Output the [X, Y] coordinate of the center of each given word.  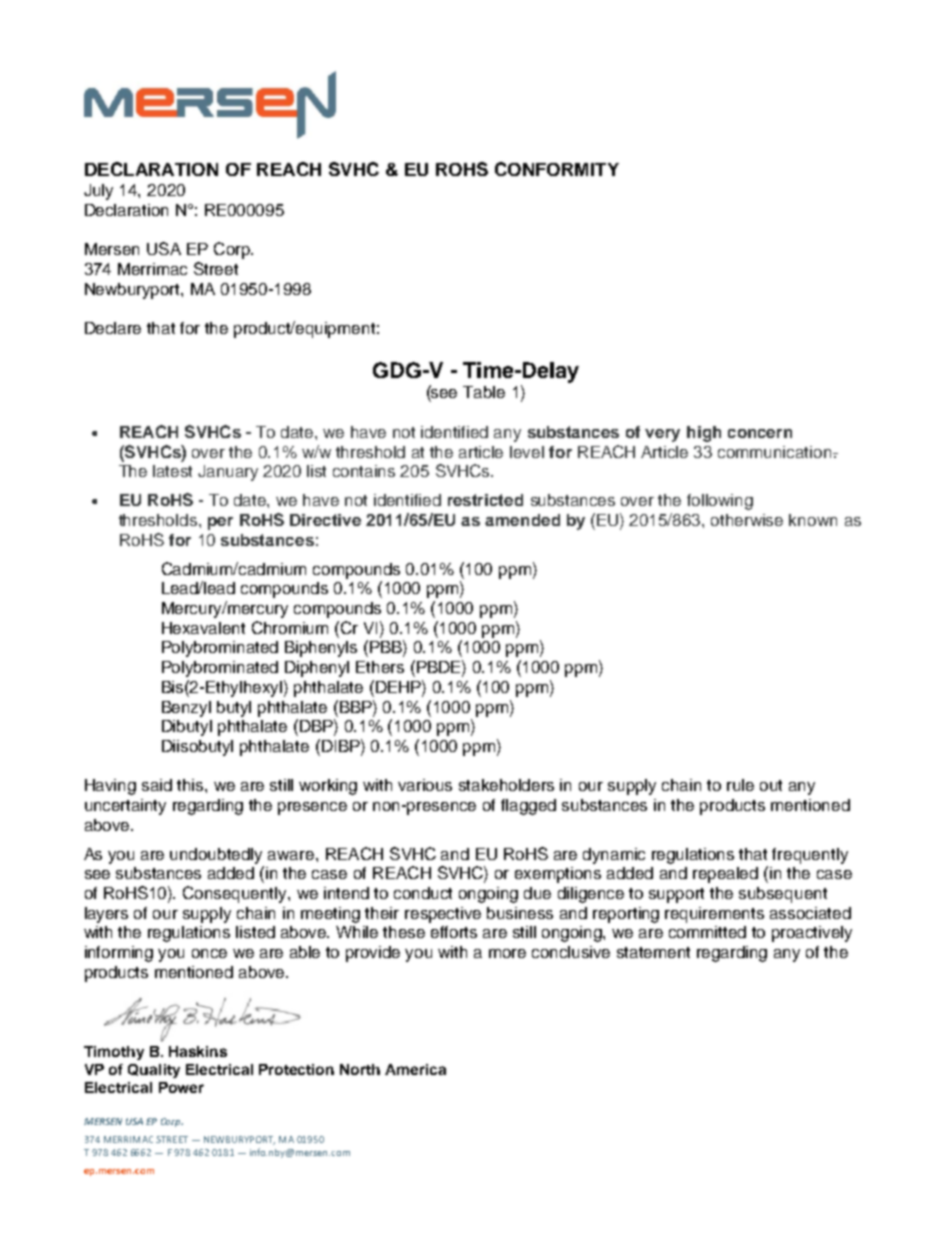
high [704, 434]
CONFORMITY [557, 169]
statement [653, 952]
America [415, 1069]
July [98, 192]
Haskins [198, 1051]
